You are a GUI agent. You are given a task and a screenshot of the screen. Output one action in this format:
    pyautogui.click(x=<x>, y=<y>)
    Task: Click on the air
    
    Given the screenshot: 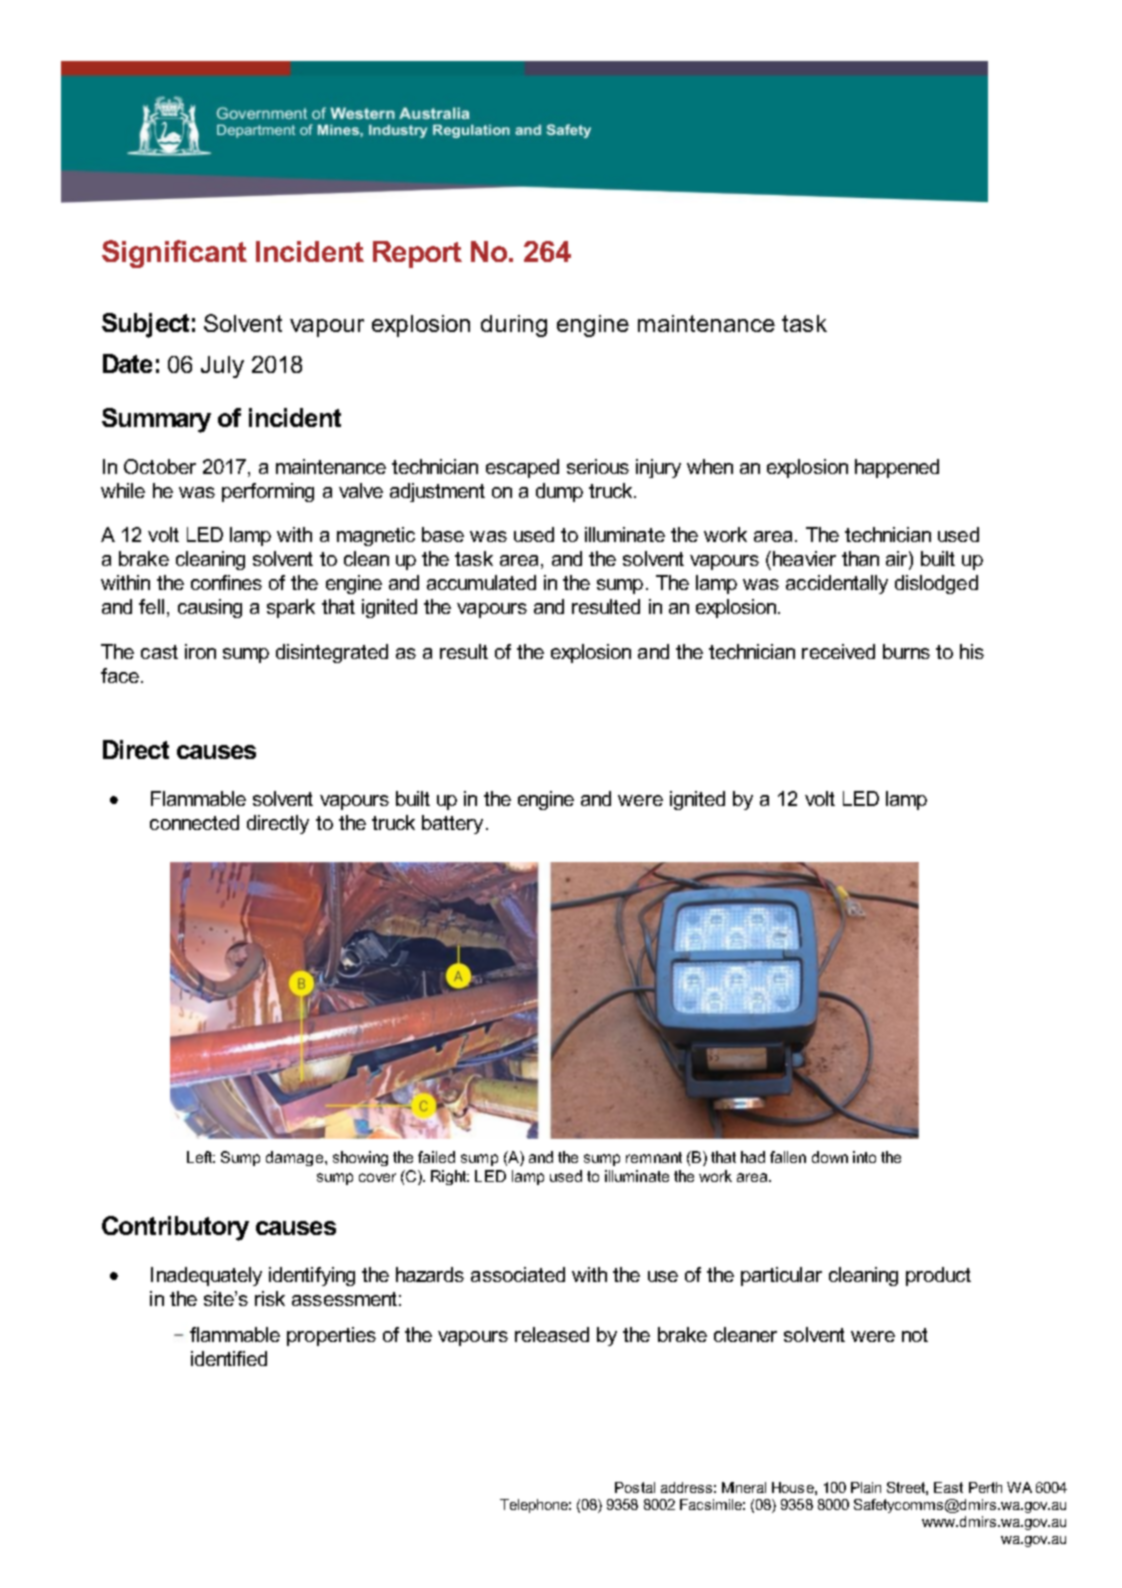 What is the action you would take?
    pyautogui.click(x=898, y=560)
